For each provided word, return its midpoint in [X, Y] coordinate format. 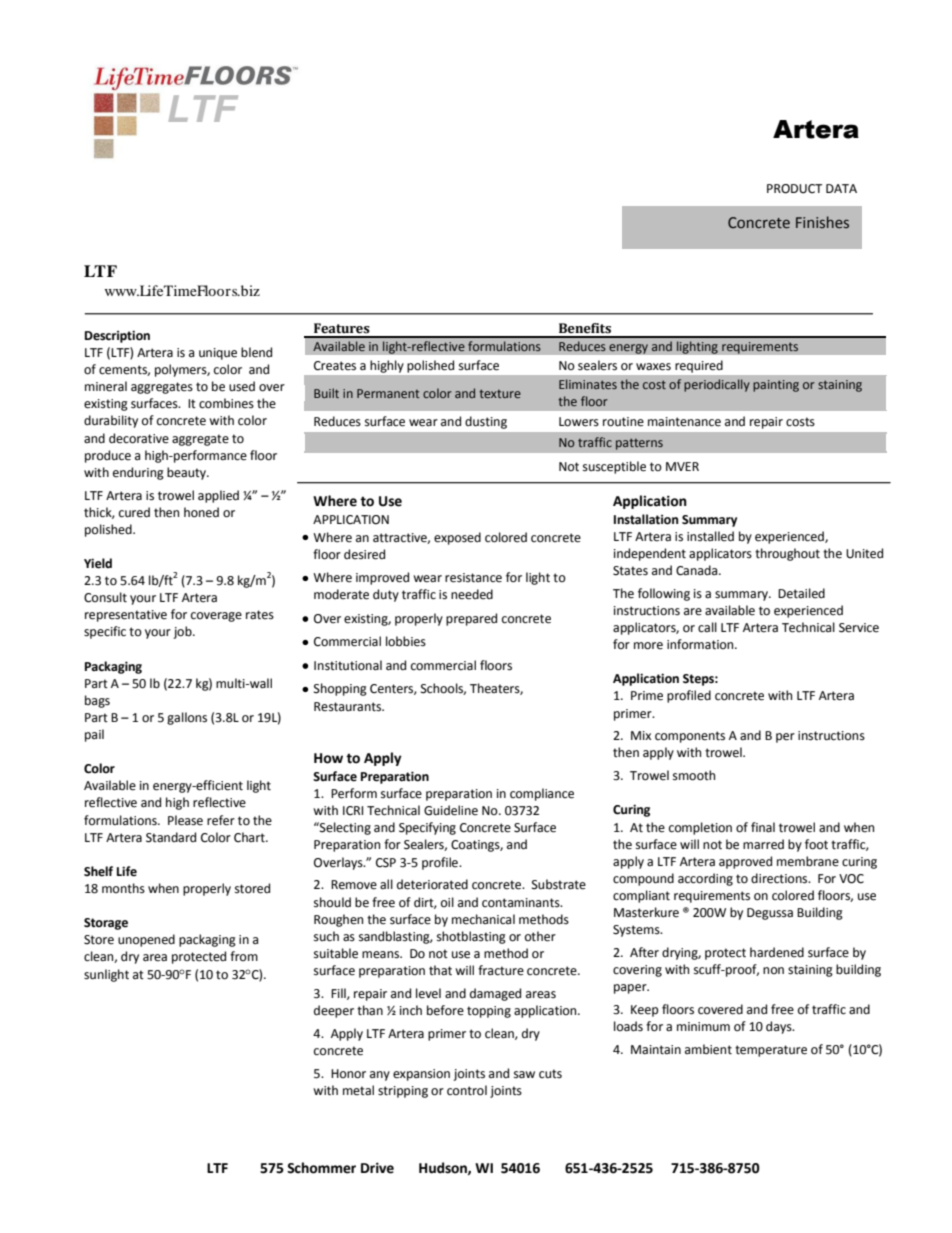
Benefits [585, 328]
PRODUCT [794, 189]
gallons [187, 718]
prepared [471, 619]
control [467, 1090]
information [701, 644]
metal [358, 1090]
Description [117, 336]
